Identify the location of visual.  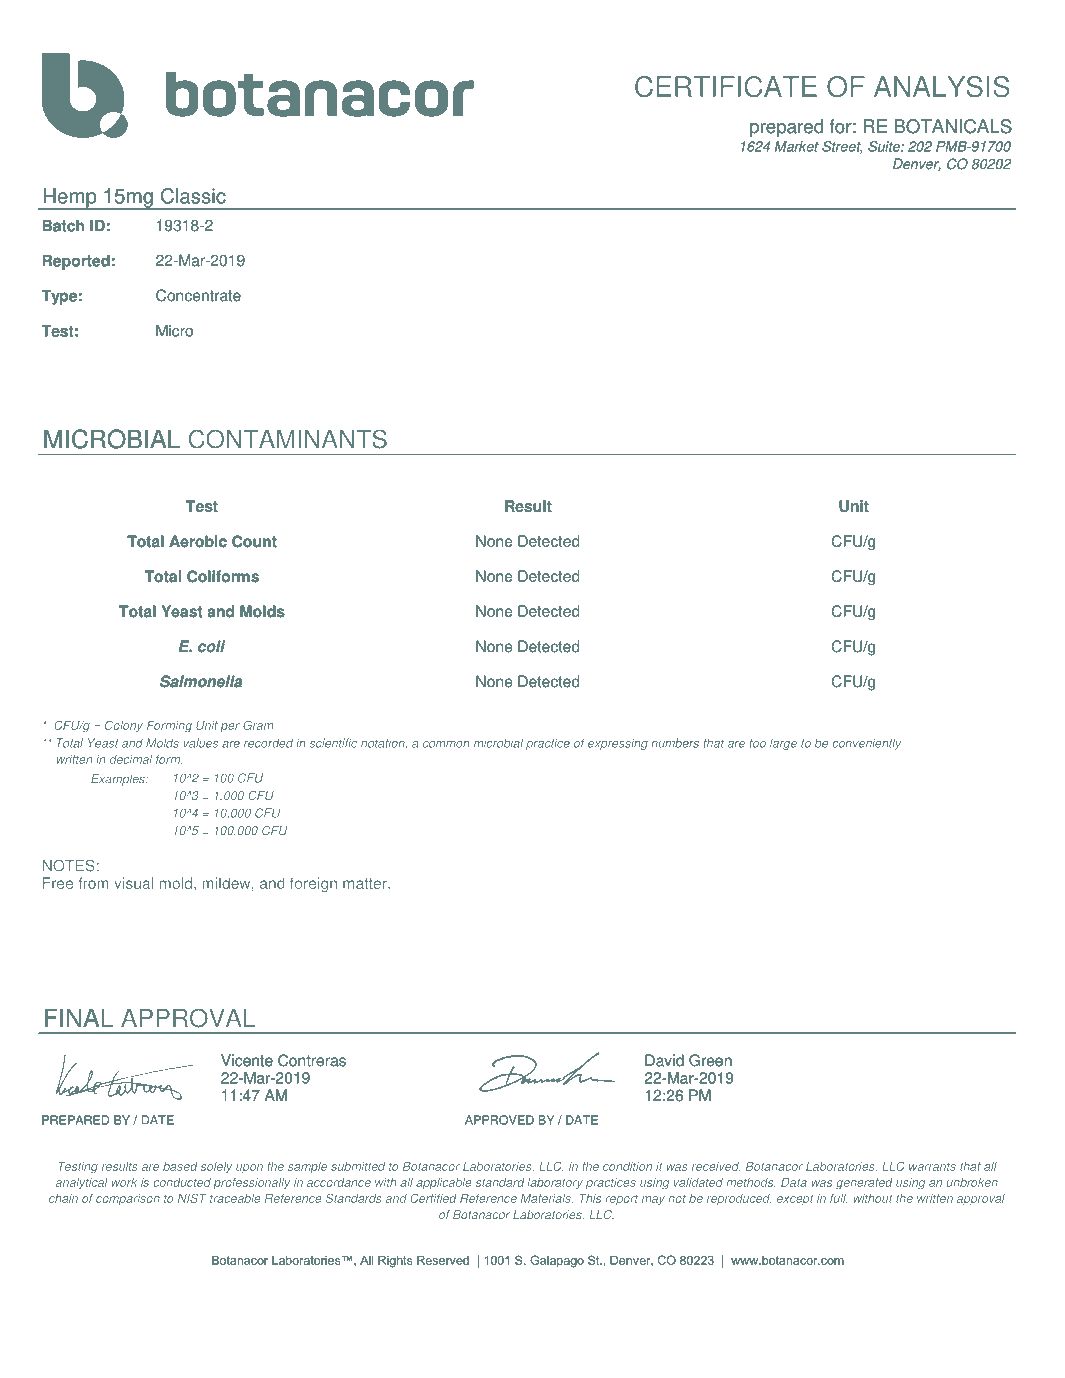
(133, 883).
